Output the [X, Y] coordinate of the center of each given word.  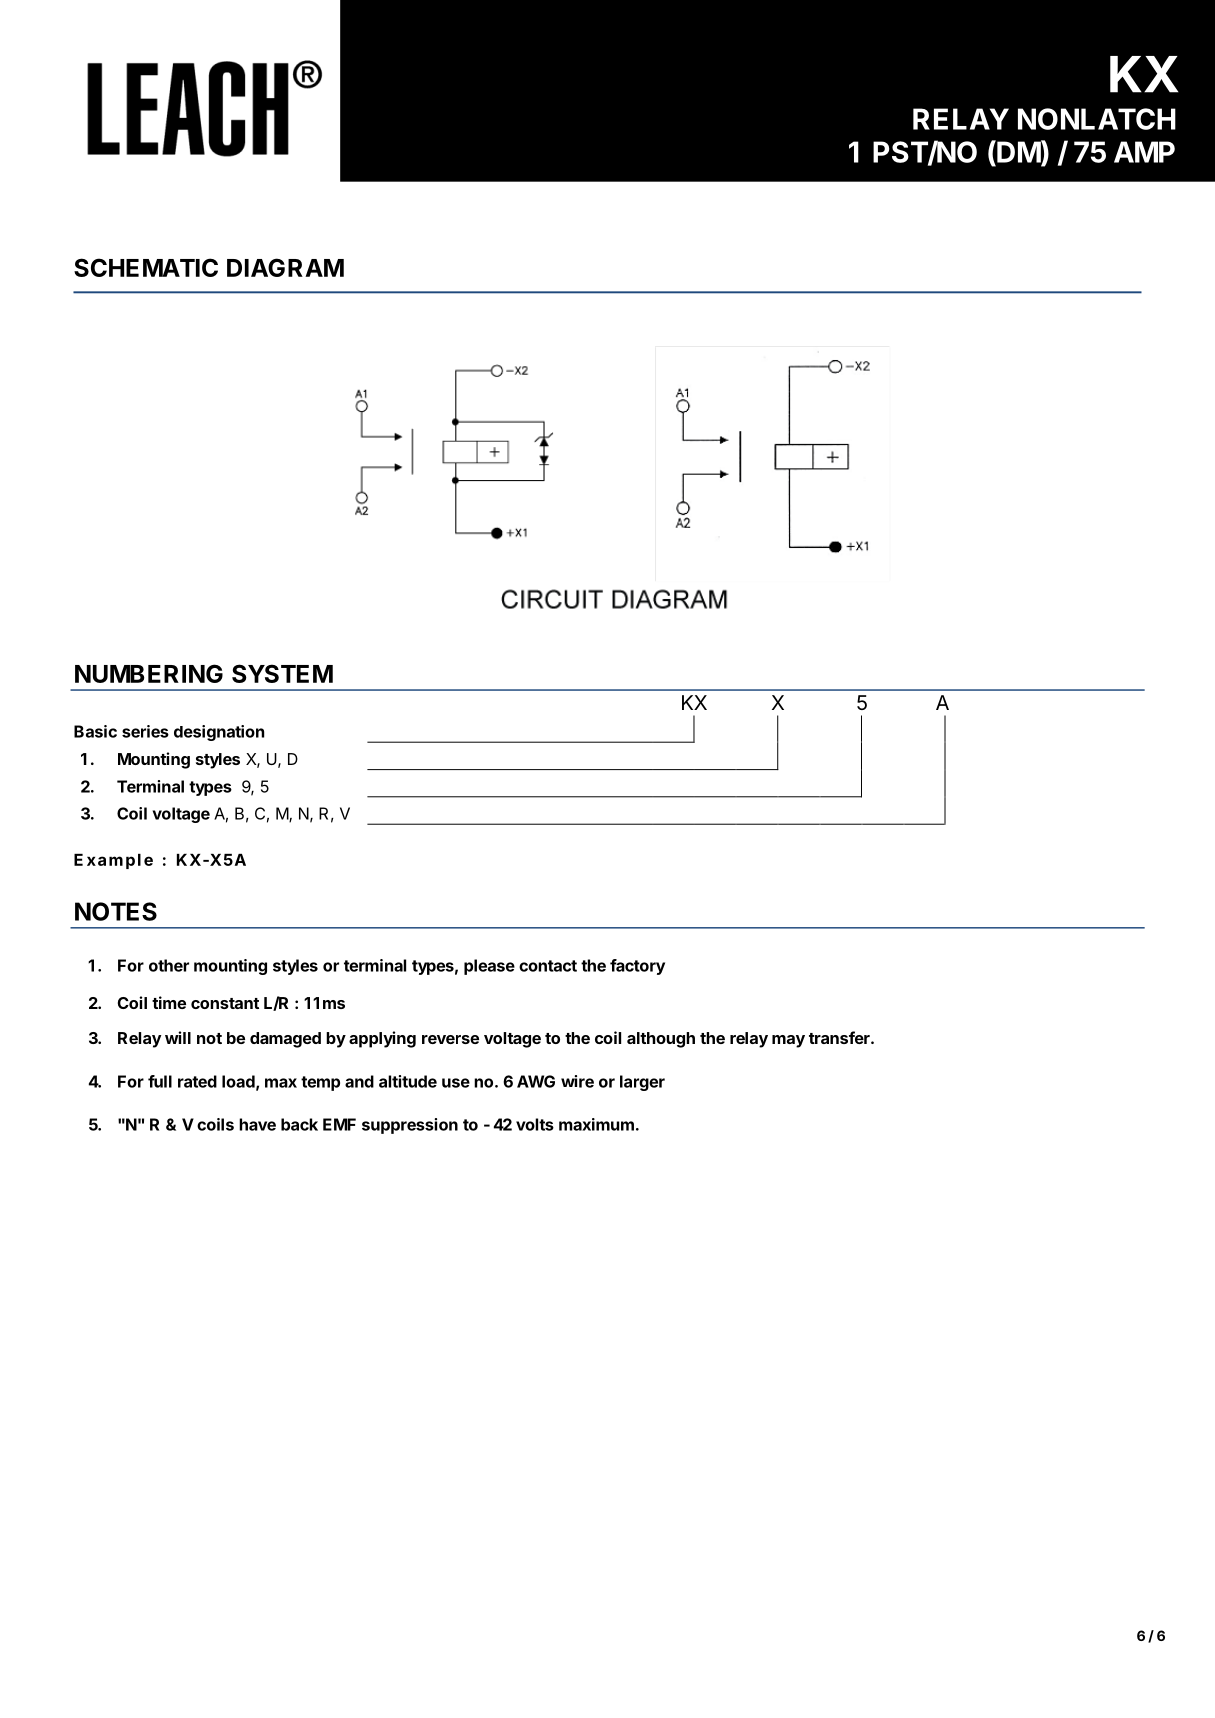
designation [219, 733]
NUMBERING [149, 673]
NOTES [116, 911]
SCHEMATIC [146, 267]
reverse [450, 1039]
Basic [95, 731]
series [145, 731]
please [489, 967]
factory [637, 967]
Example [113, 861]
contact [548, 966]
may [788, 1041]
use [456, 1083]
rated [197, 1081]
